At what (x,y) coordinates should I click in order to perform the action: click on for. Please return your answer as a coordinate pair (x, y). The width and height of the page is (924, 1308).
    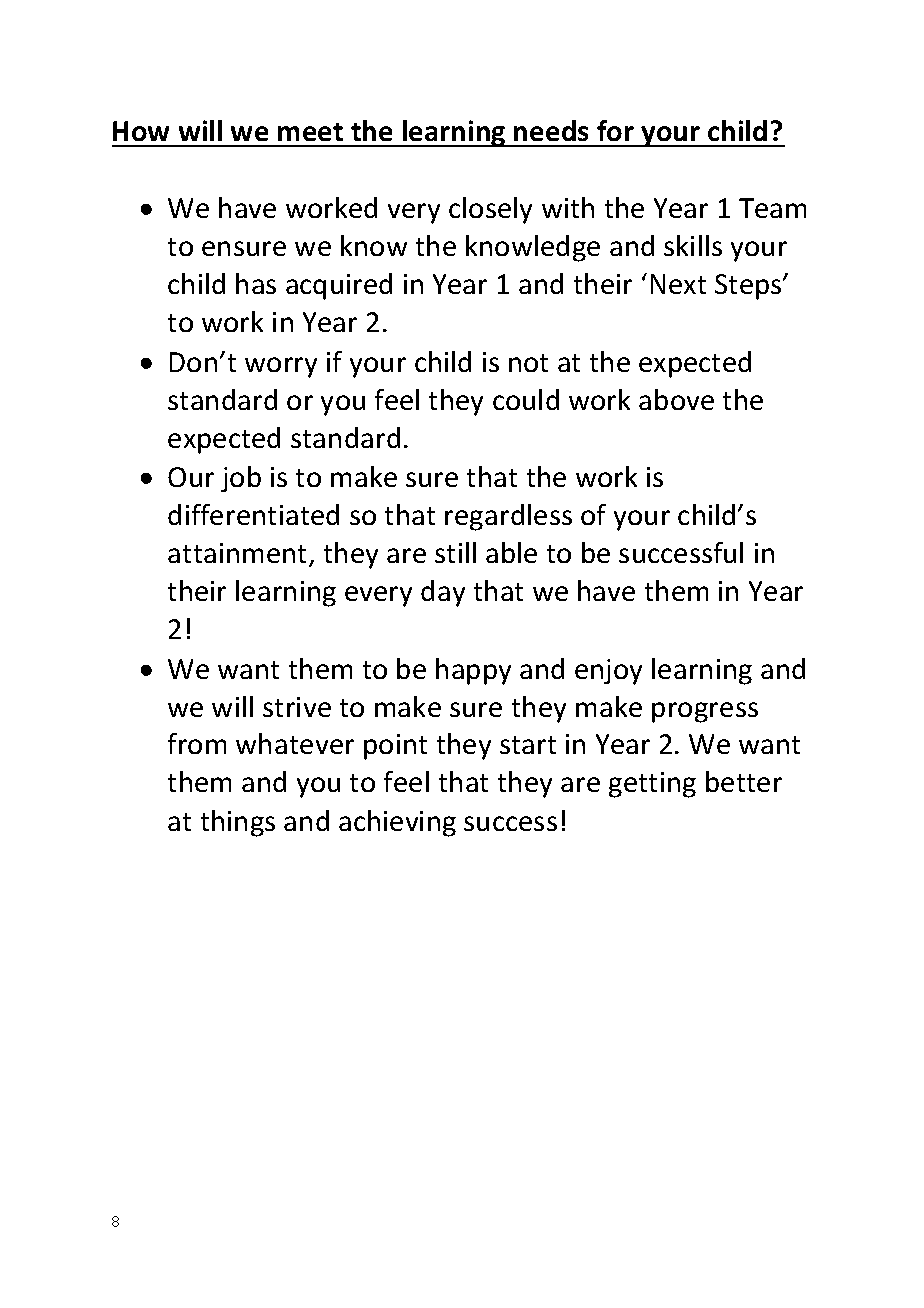
    Looking at the image, I should click on (615, 130).
